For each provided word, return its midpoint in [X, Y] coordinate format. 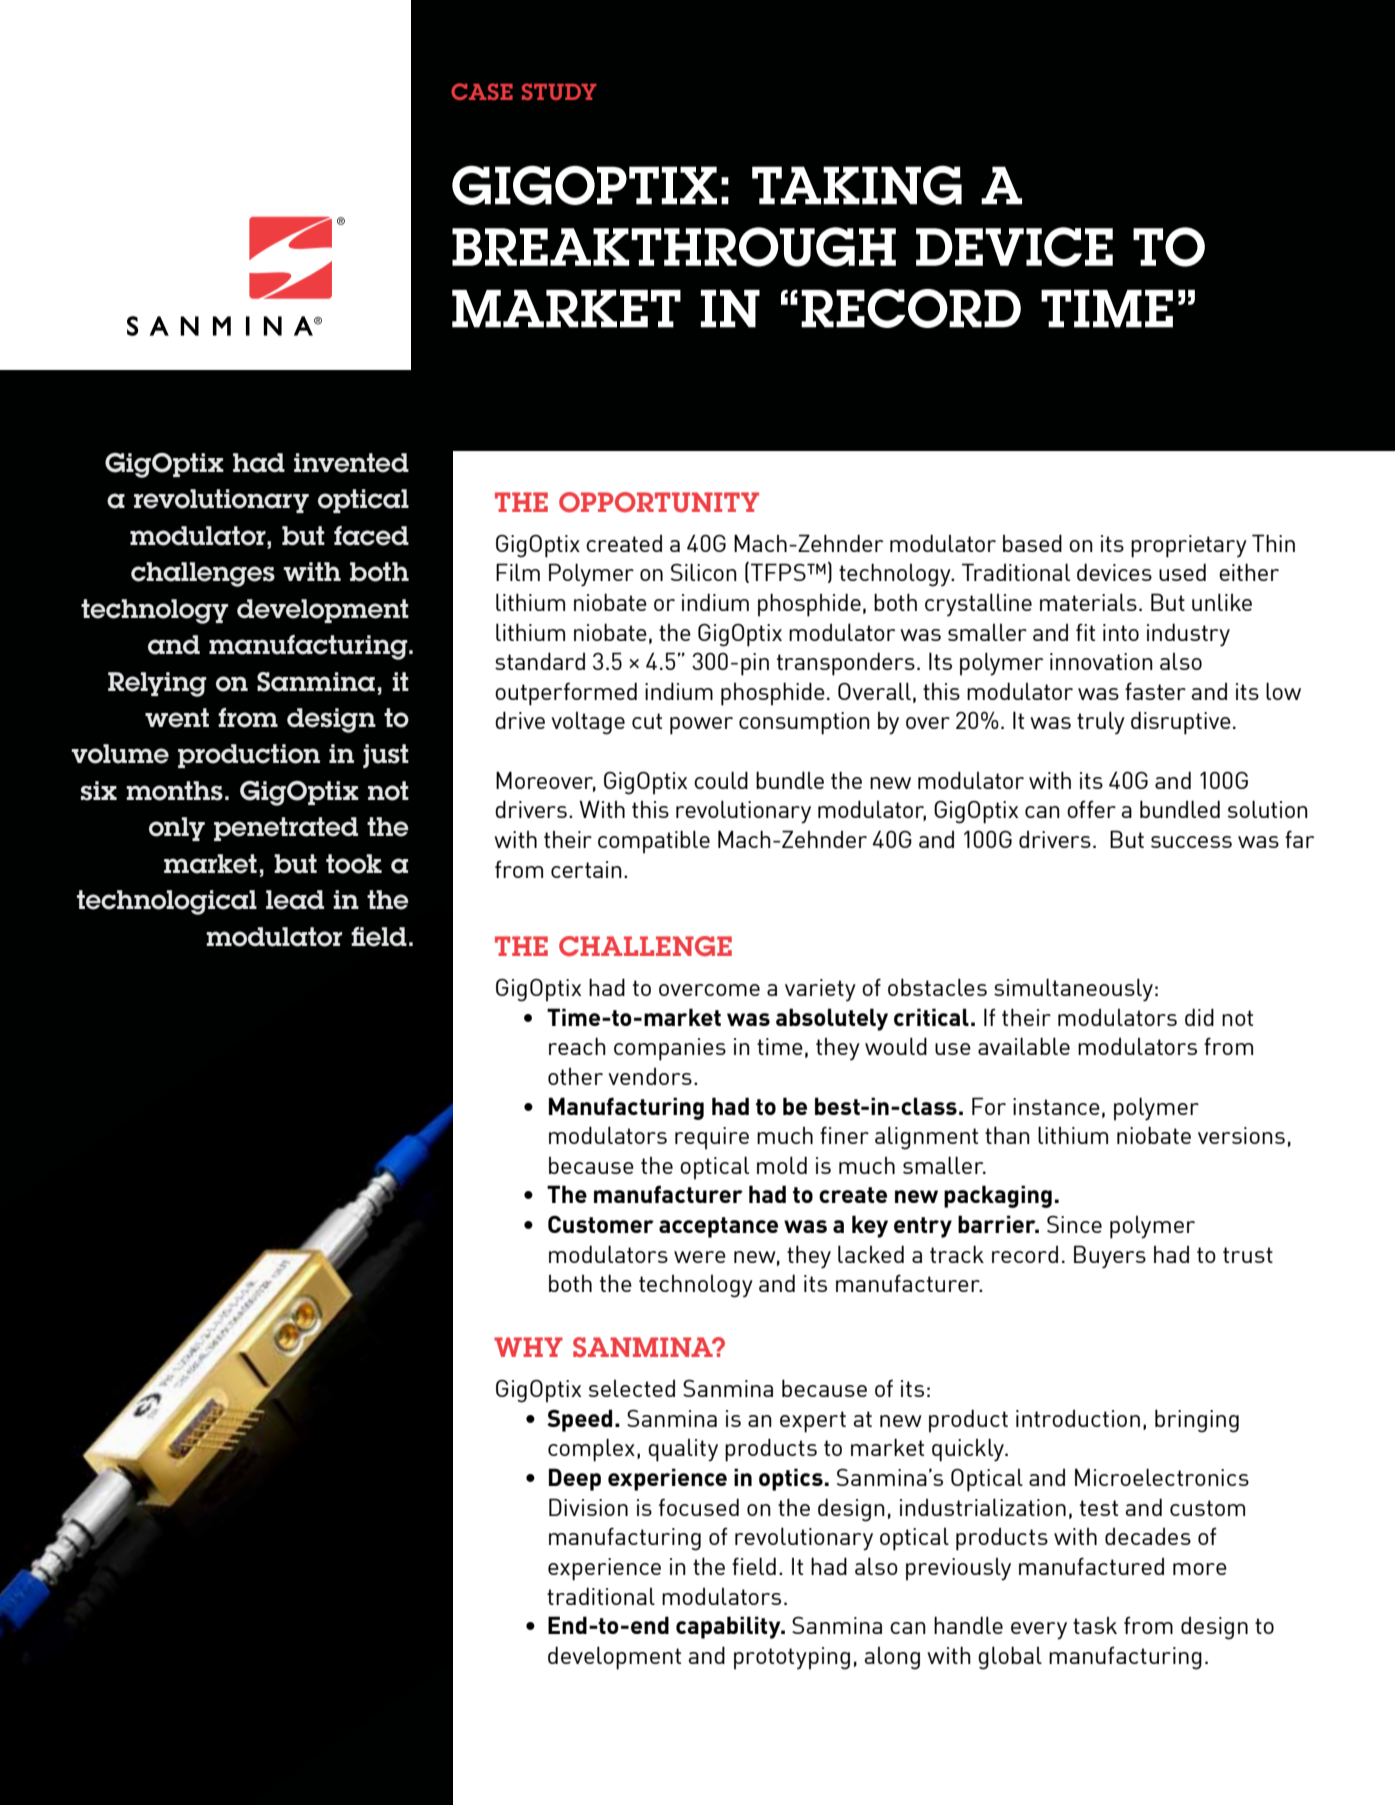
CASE [482, 91]
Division [588, 1507]
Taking [857, 185]
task [1095, 1625]
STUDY [559, 91]
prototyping [792, 1658]
